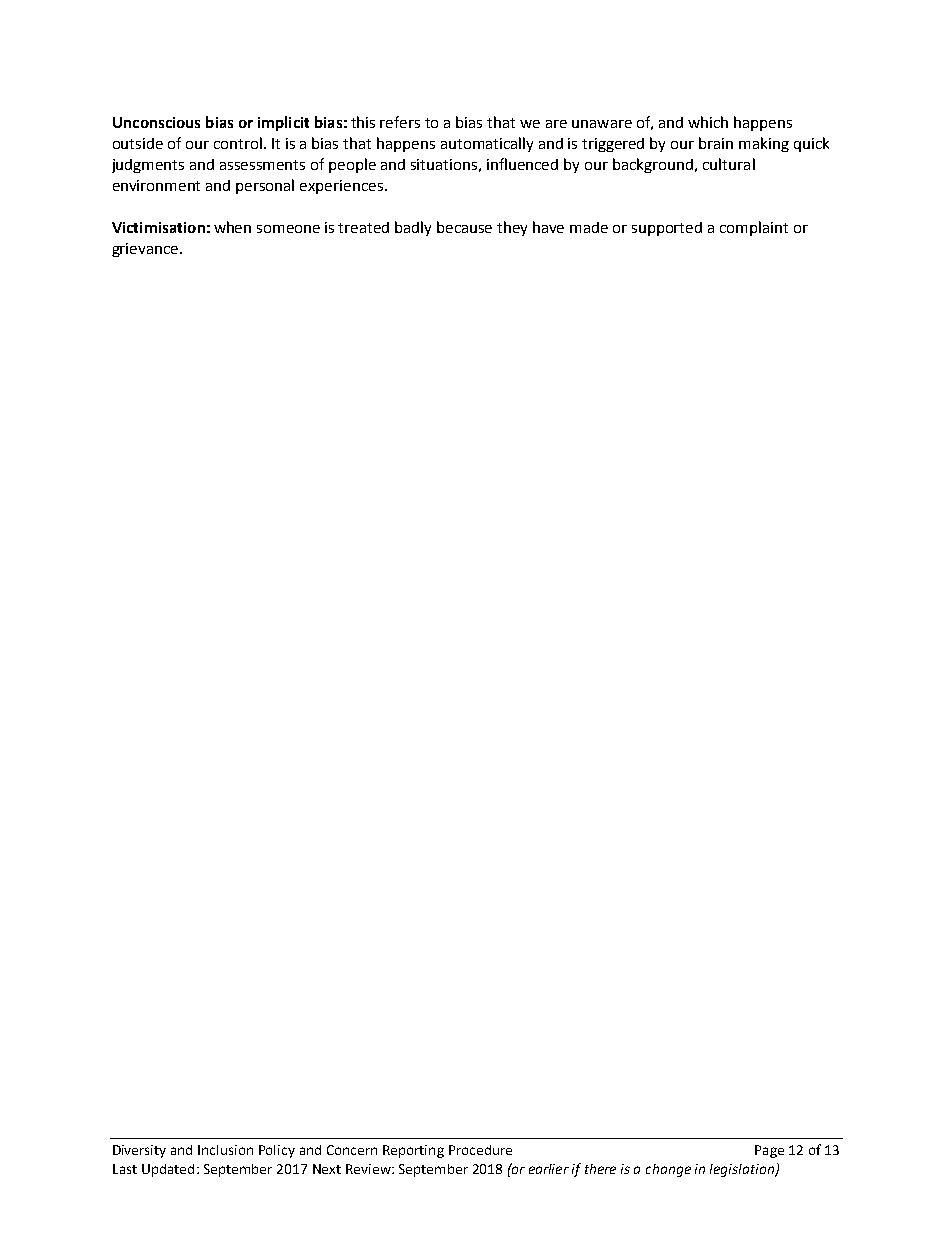 Image resolution: width=952 pixels, height=1233 pixels. I want to click on control, so click(239, 143).
